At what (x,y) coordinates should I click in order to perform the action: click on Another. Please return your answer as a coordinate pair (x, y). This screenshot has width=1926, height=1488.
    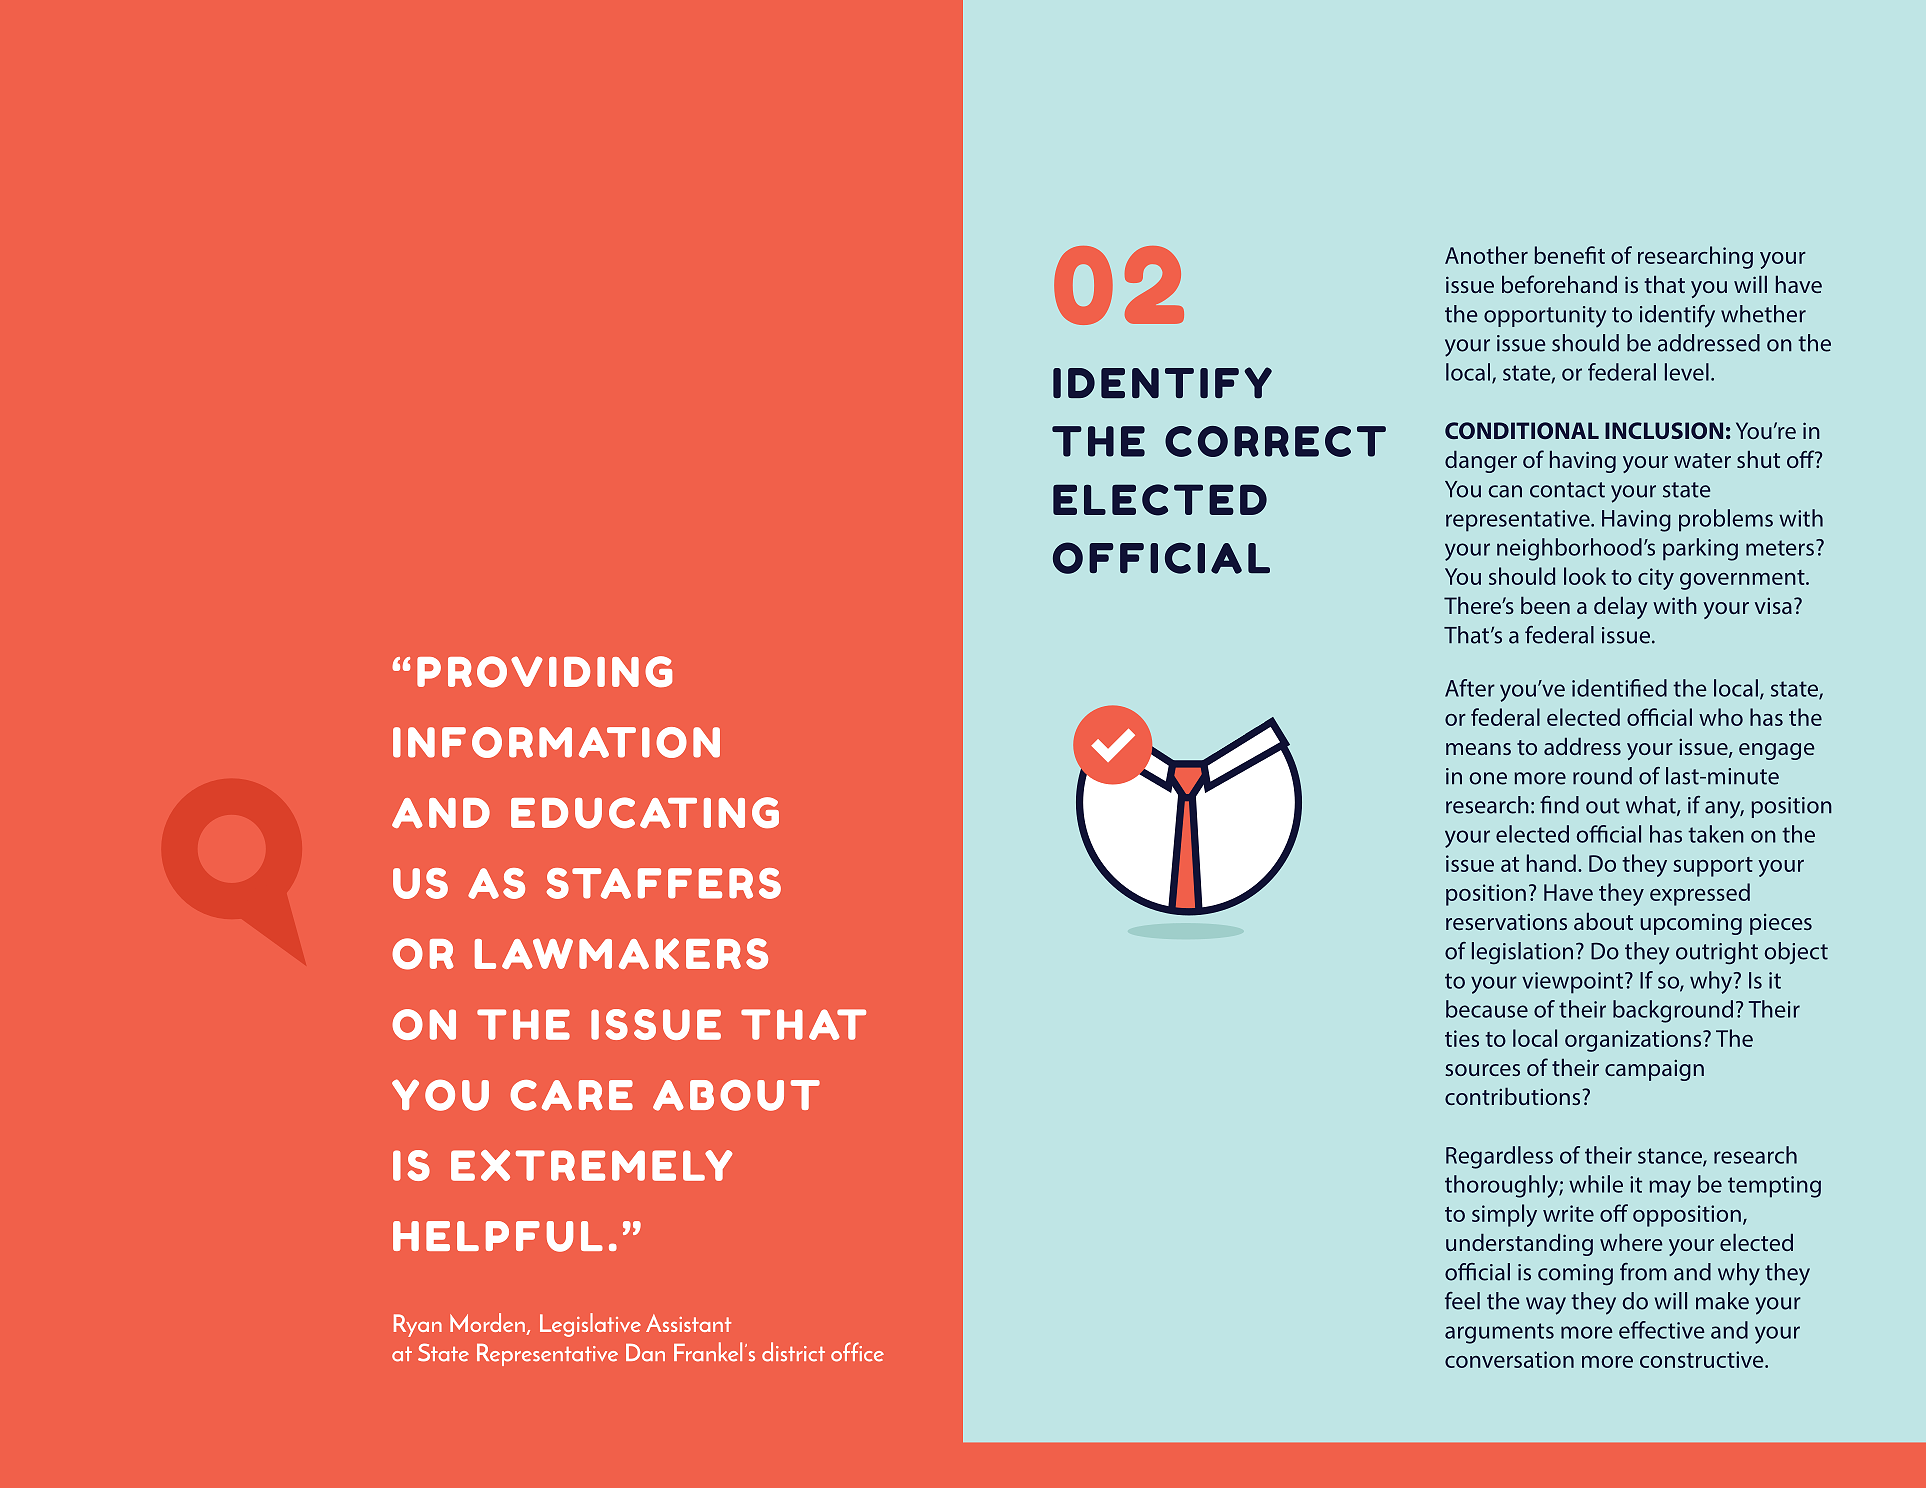
    Looking at the image, I should click on (1486, 255).
